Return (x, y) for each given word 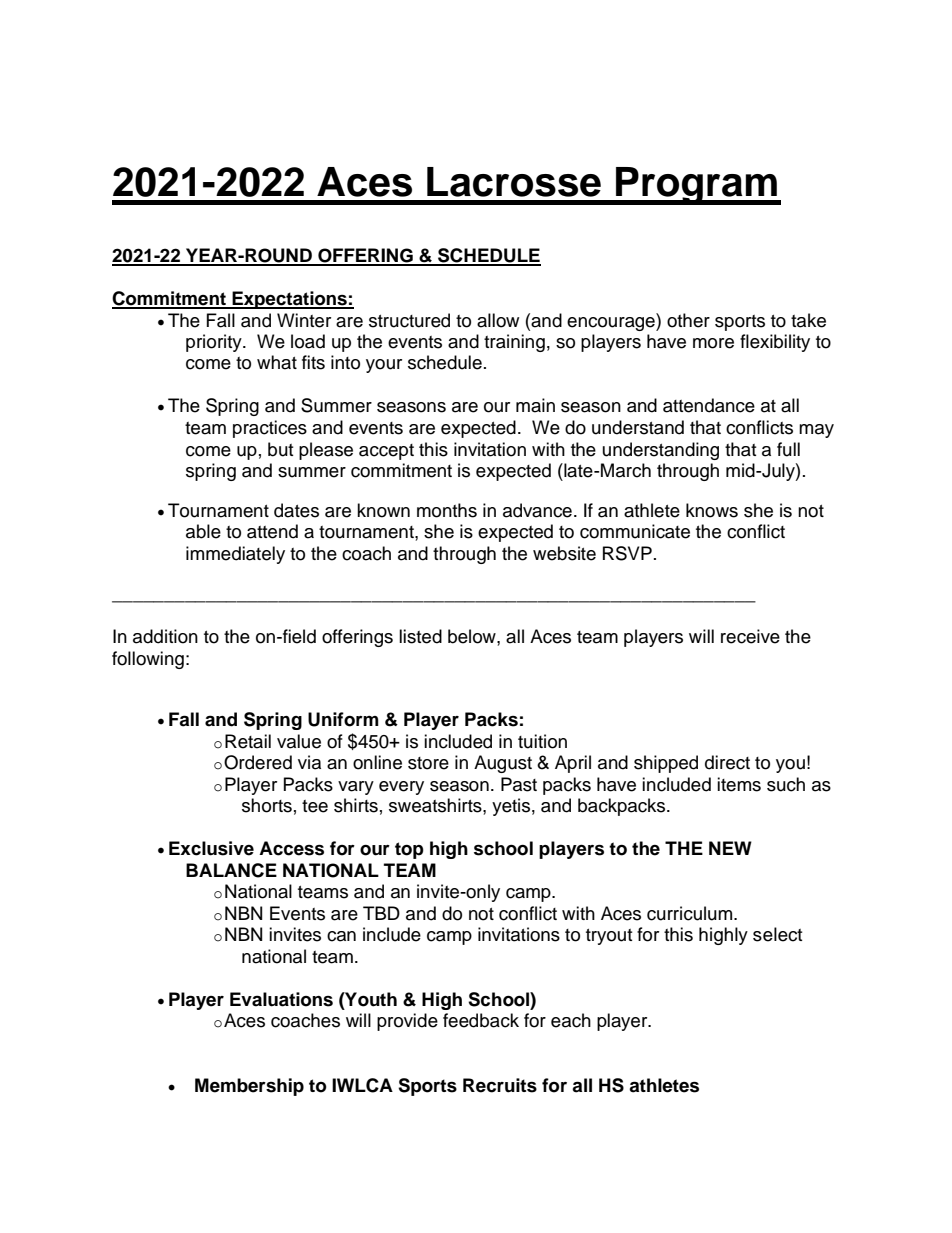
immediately (235, 555)
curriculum (691, 913)
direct (727, 762)
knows (712, 510)
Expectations (289, 300)
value (299, 741)
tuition (542, 741)
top (409, 850)
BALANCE (231, 870)
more (713, 343)
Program (696, 186)
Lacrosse (514, 182)
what (277, 362)
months (447, 510)
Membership (249, 1087)
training (514, 343)
